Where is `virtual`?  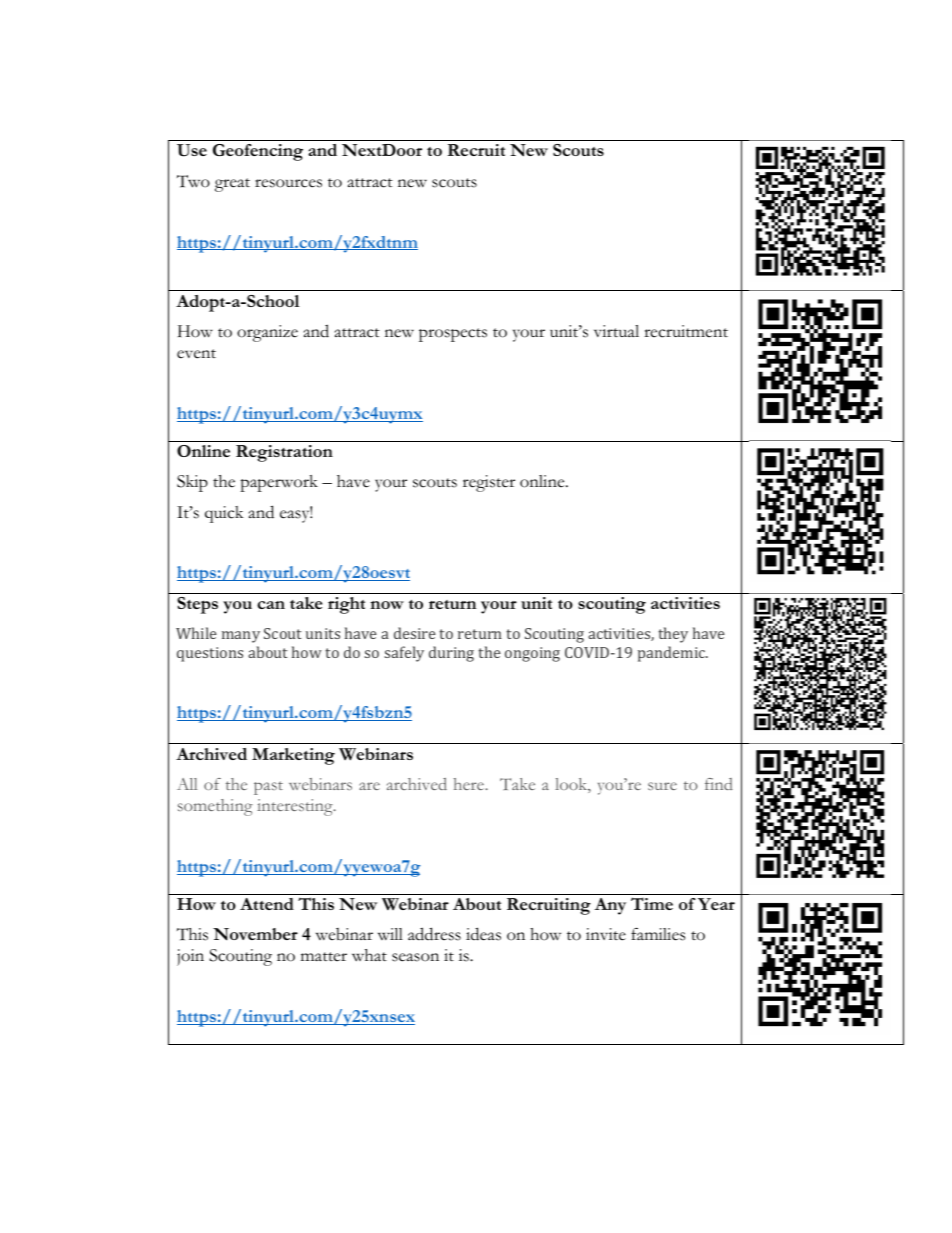 virtual is located at coordinates (616, 331).
